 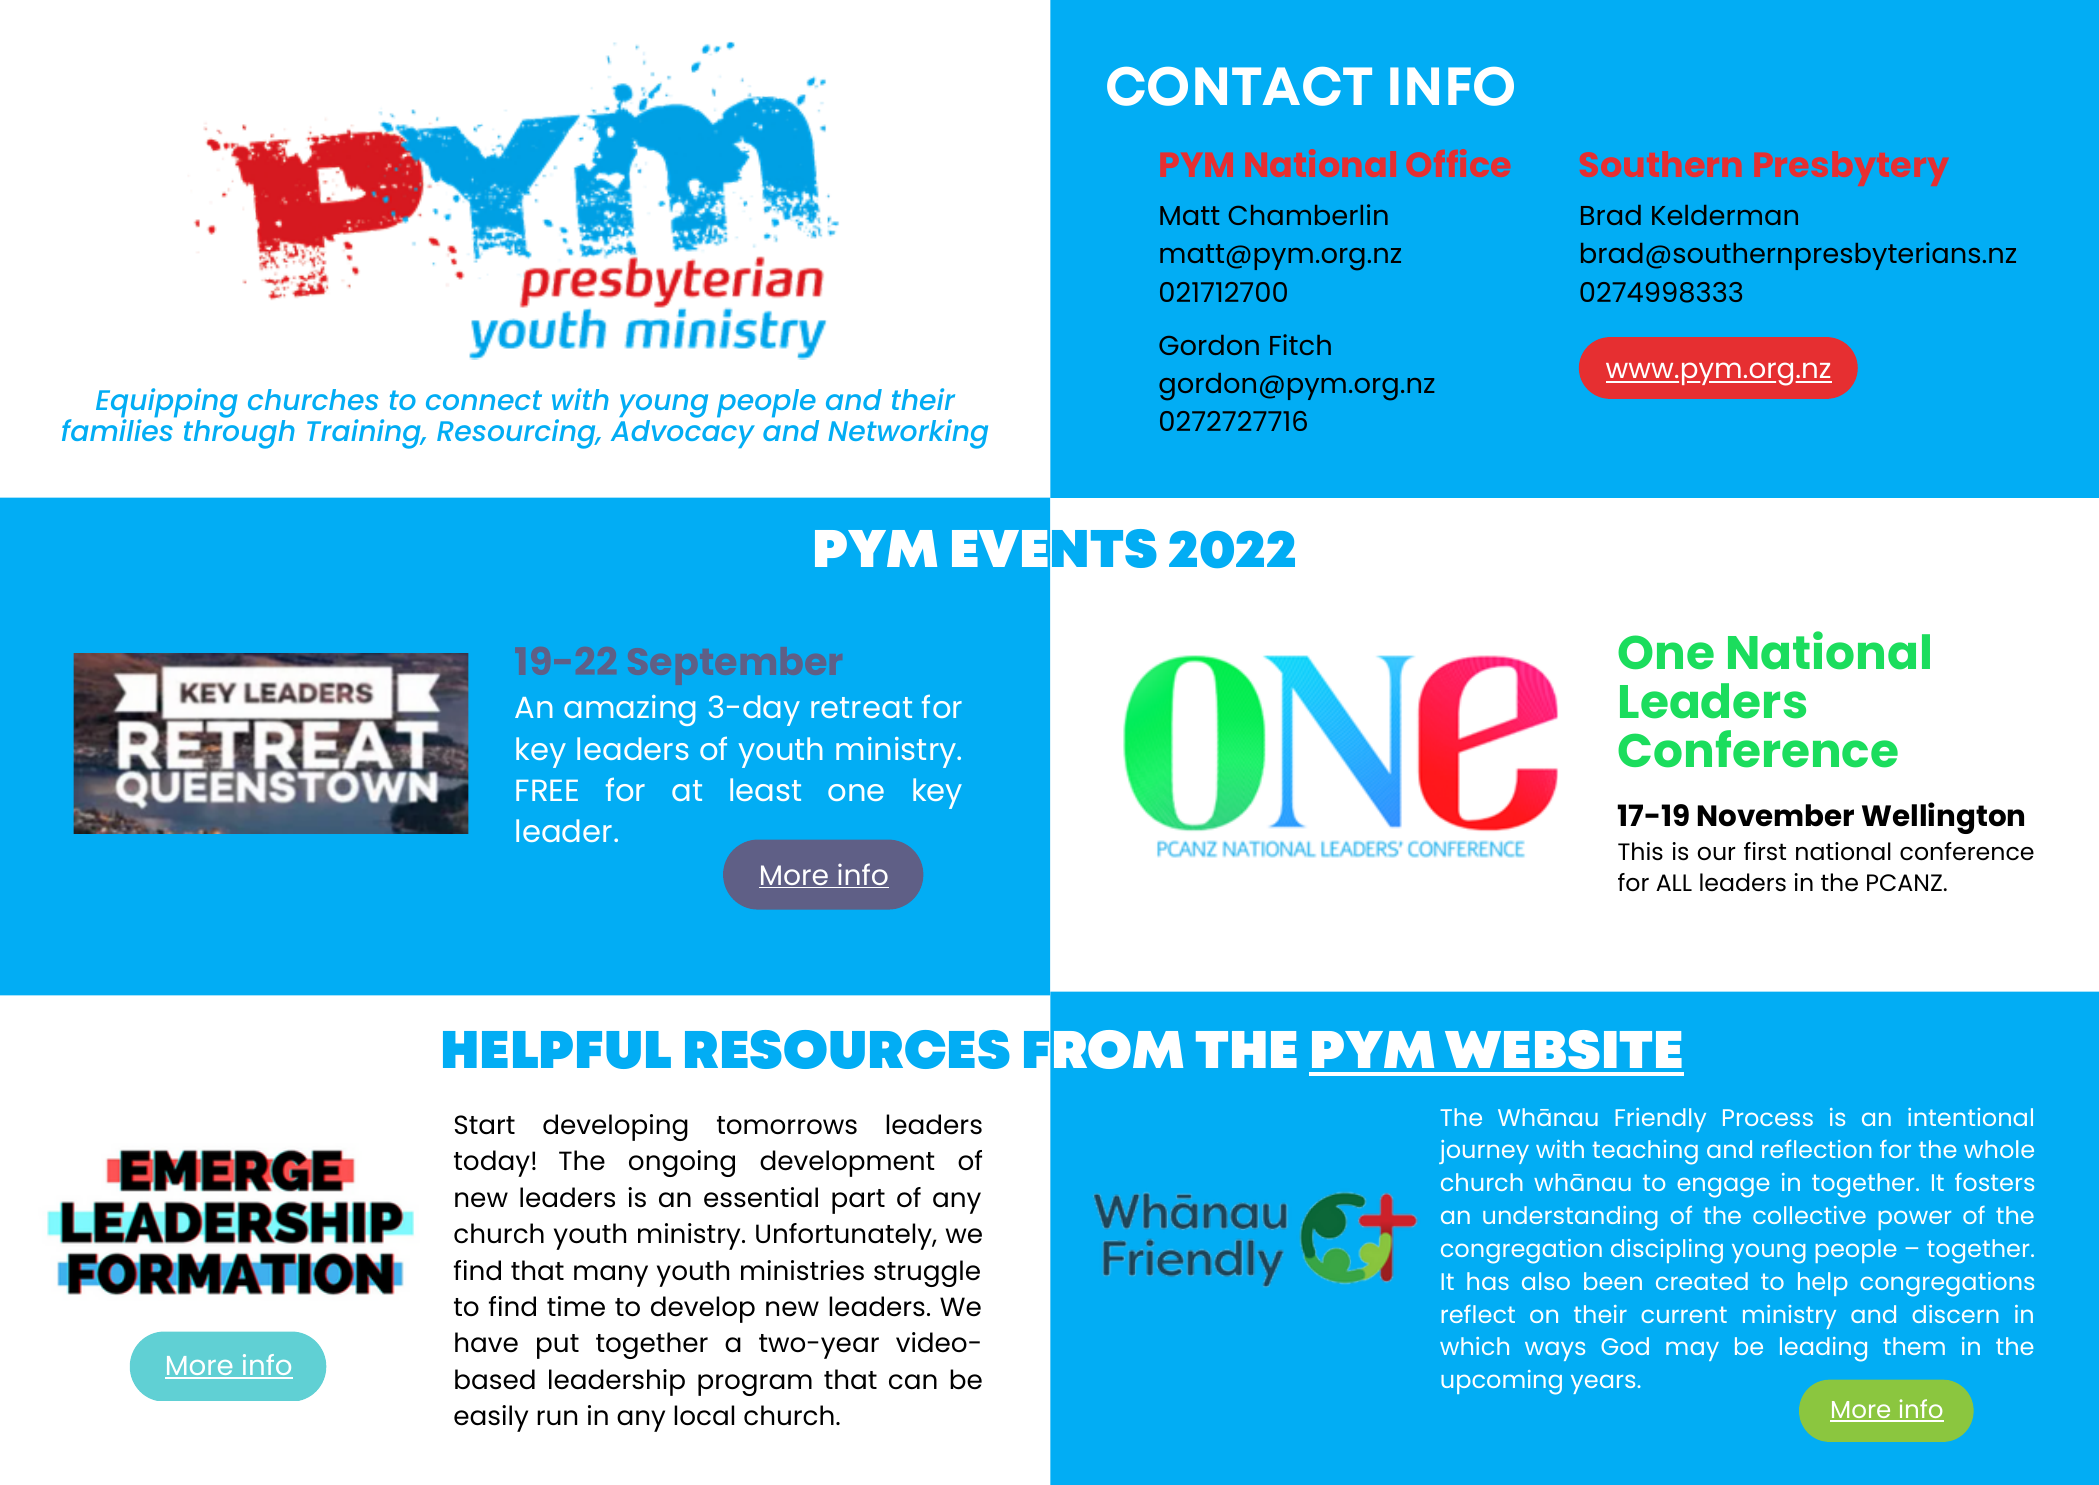 I want to click on RESOURCES, so click(x=847, y=1049).
